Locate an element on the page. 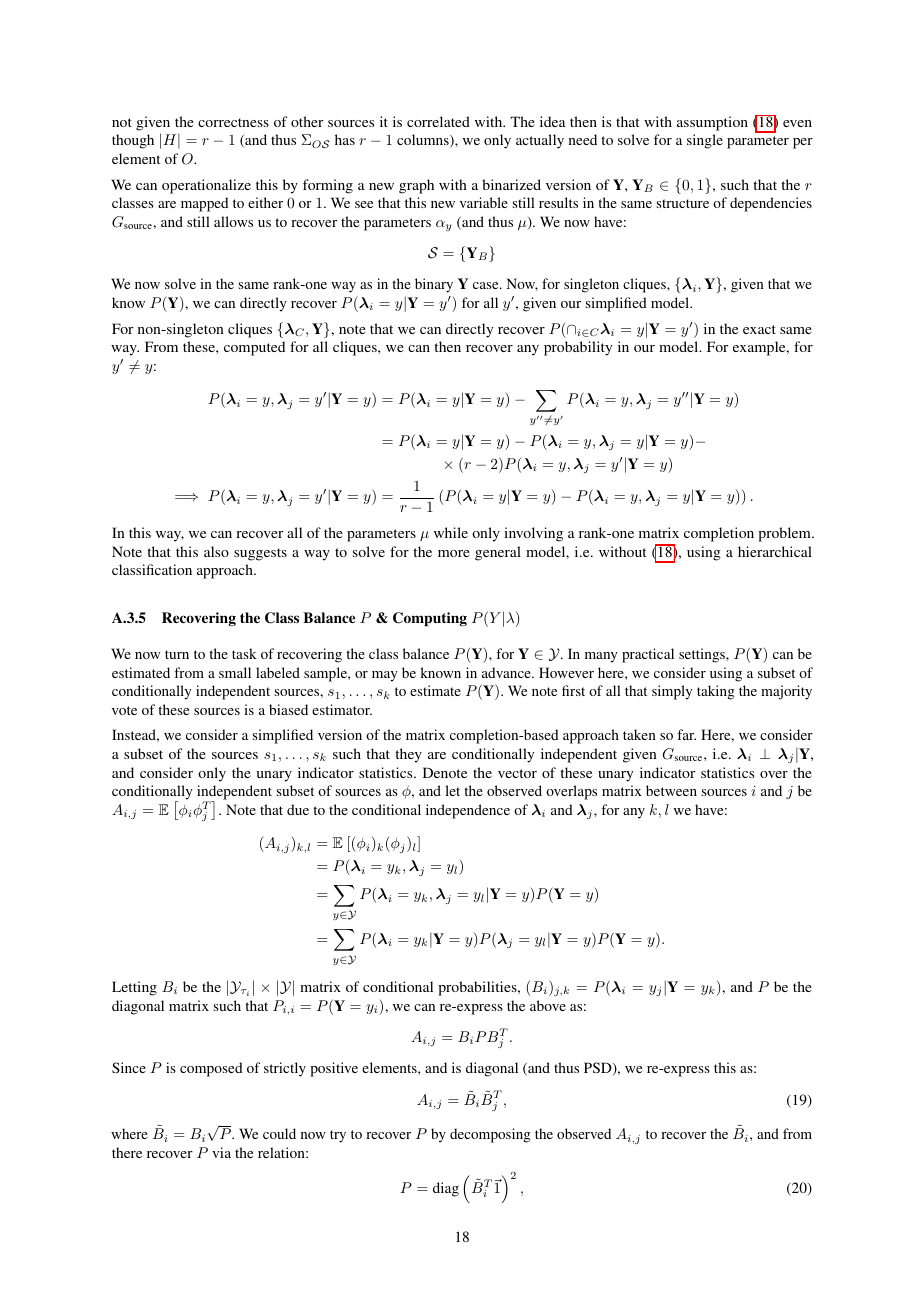 Image resolution: width=924 pixels, height=1308 pixels. decomposing is located at coordinates (490, 1135).
